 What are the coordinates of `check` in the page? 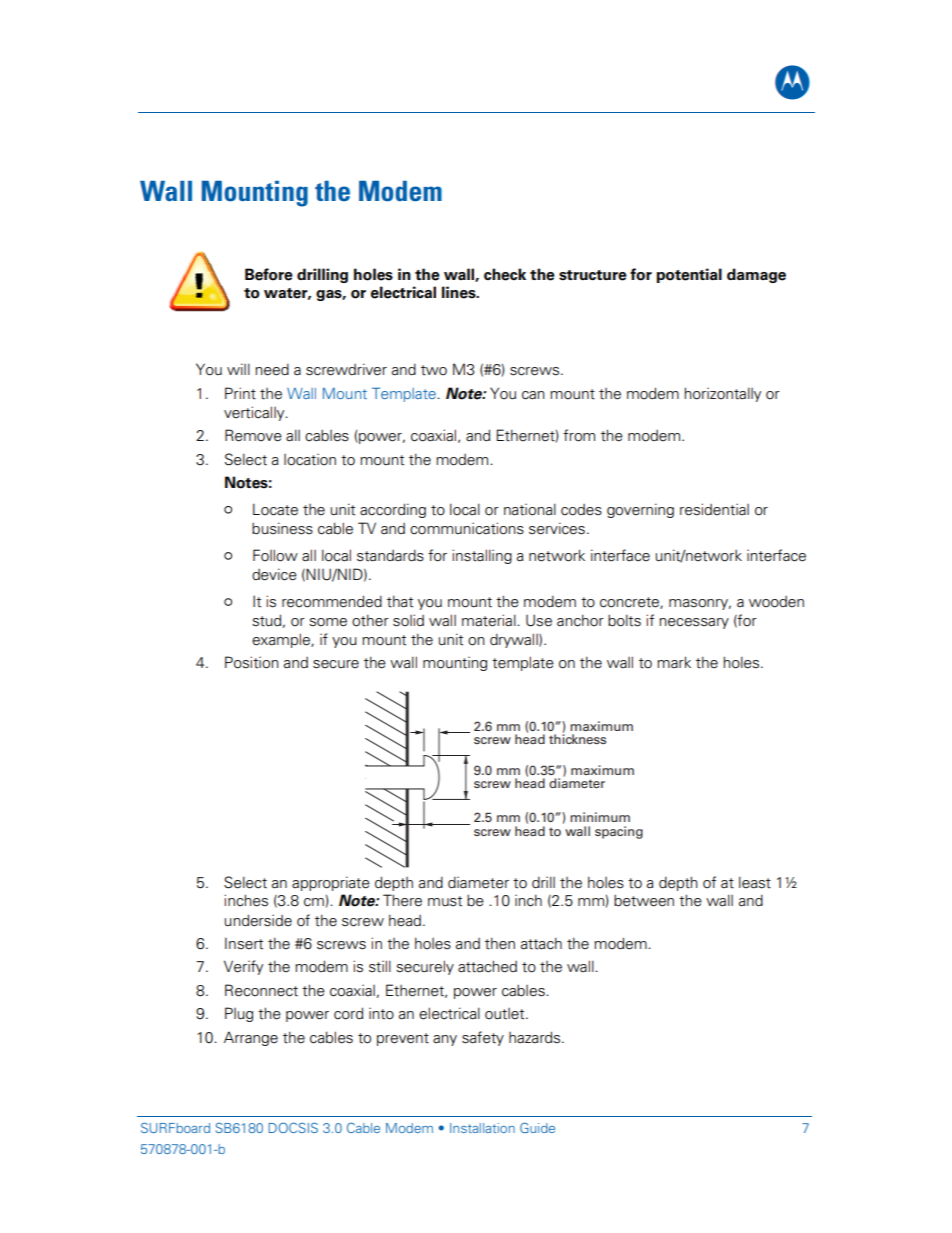 It's located at (505, 274).
